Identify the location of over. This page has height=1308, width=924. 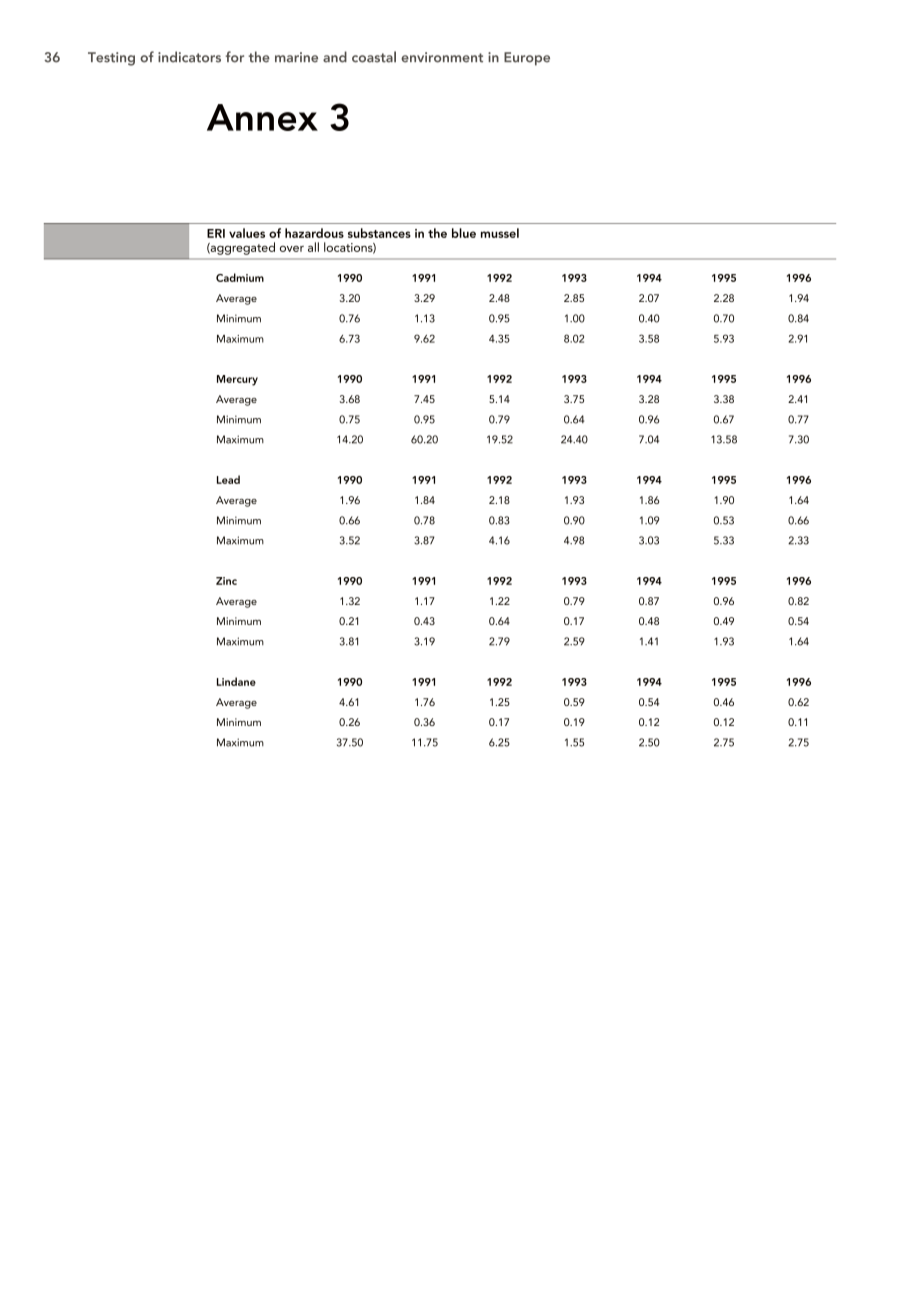
(292, 249).
